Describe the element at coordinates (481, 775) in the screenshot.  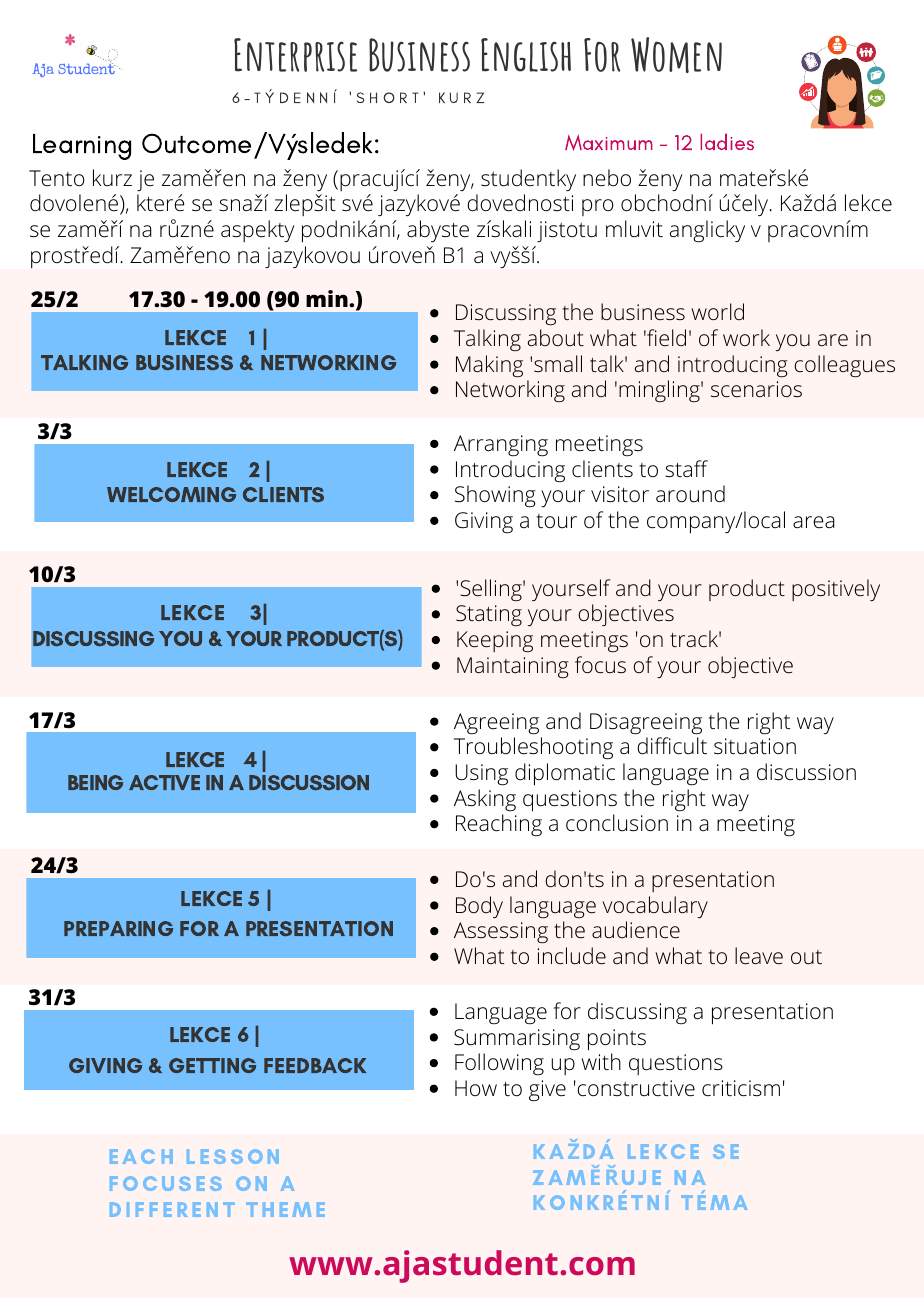
I see `Using` at that location.
